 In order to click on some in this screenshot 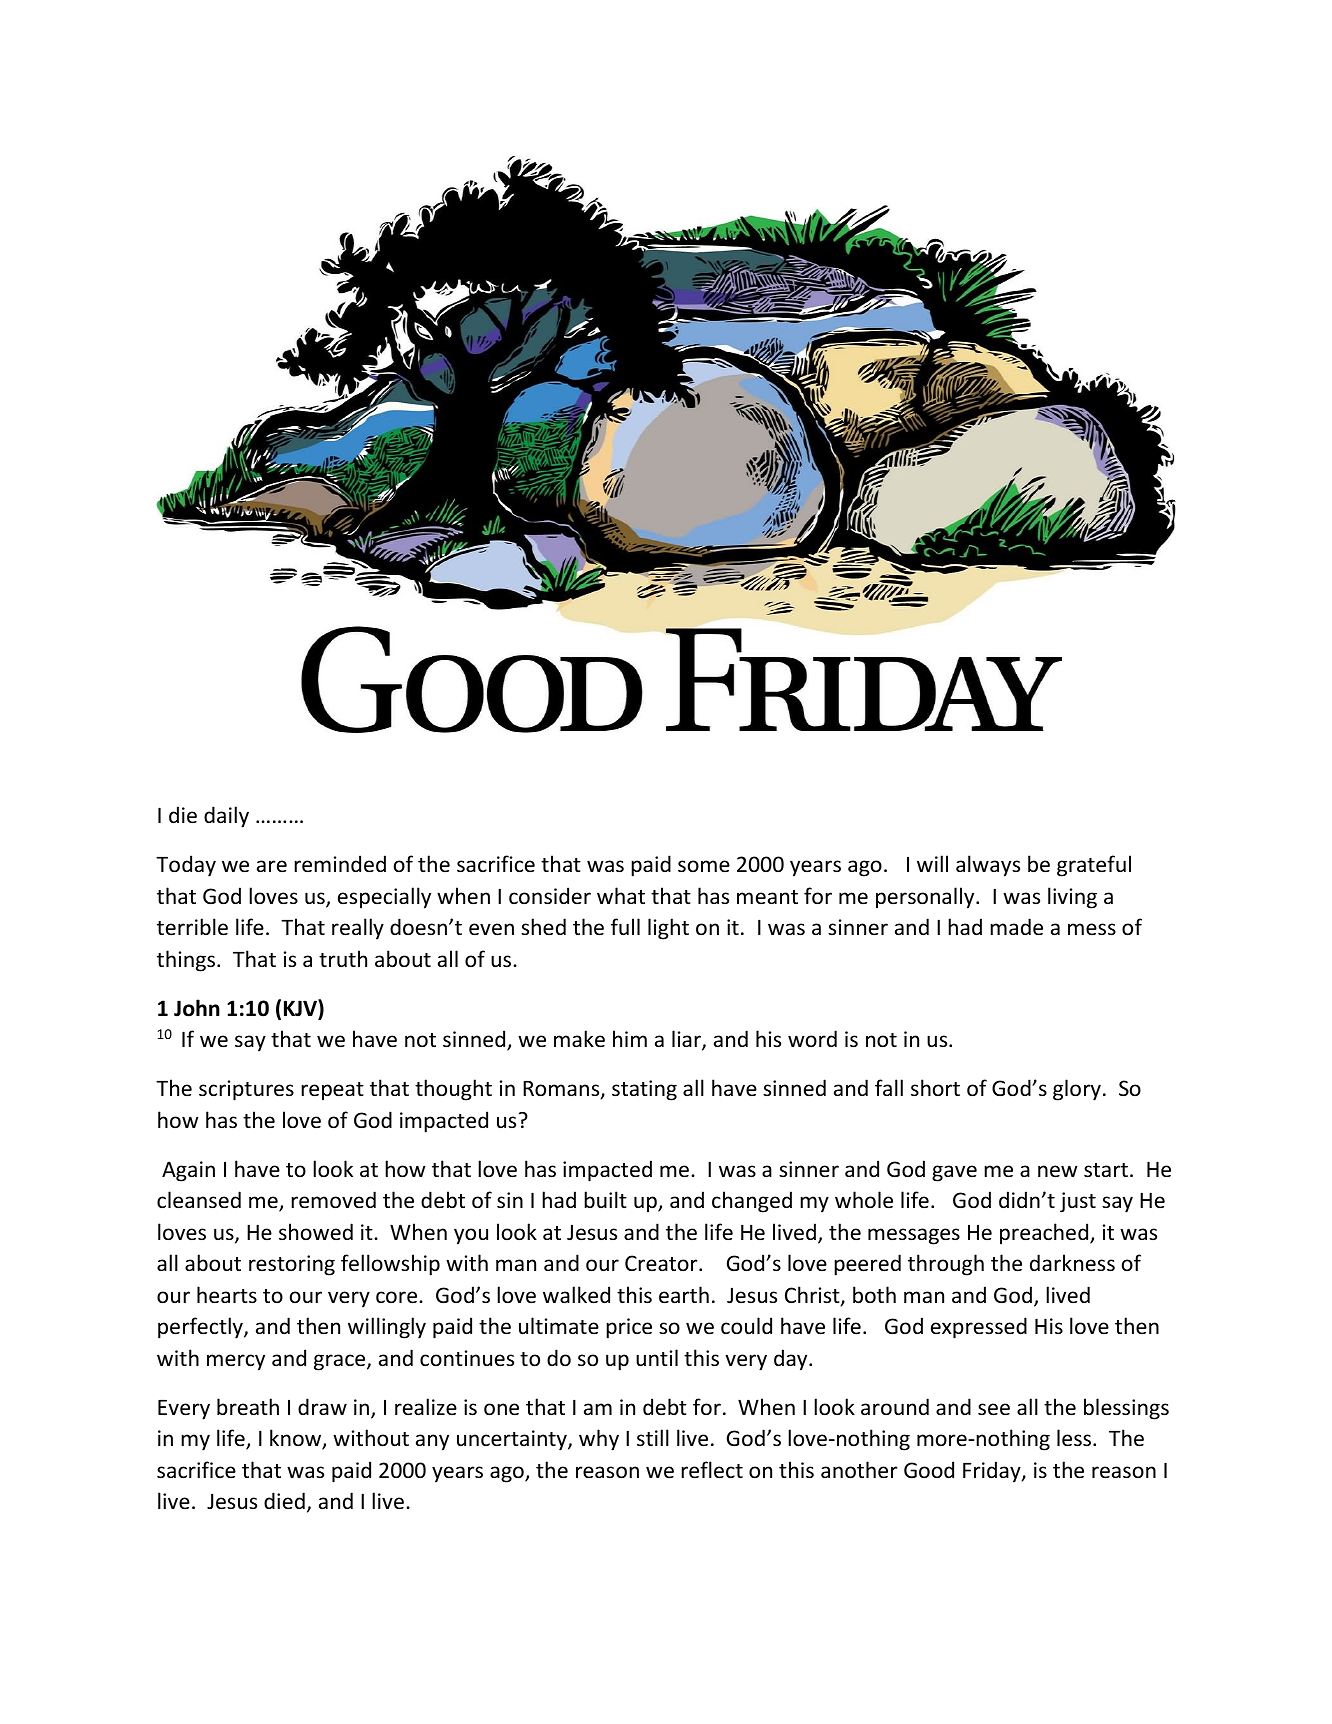, I will do `click(704, 866)`.
